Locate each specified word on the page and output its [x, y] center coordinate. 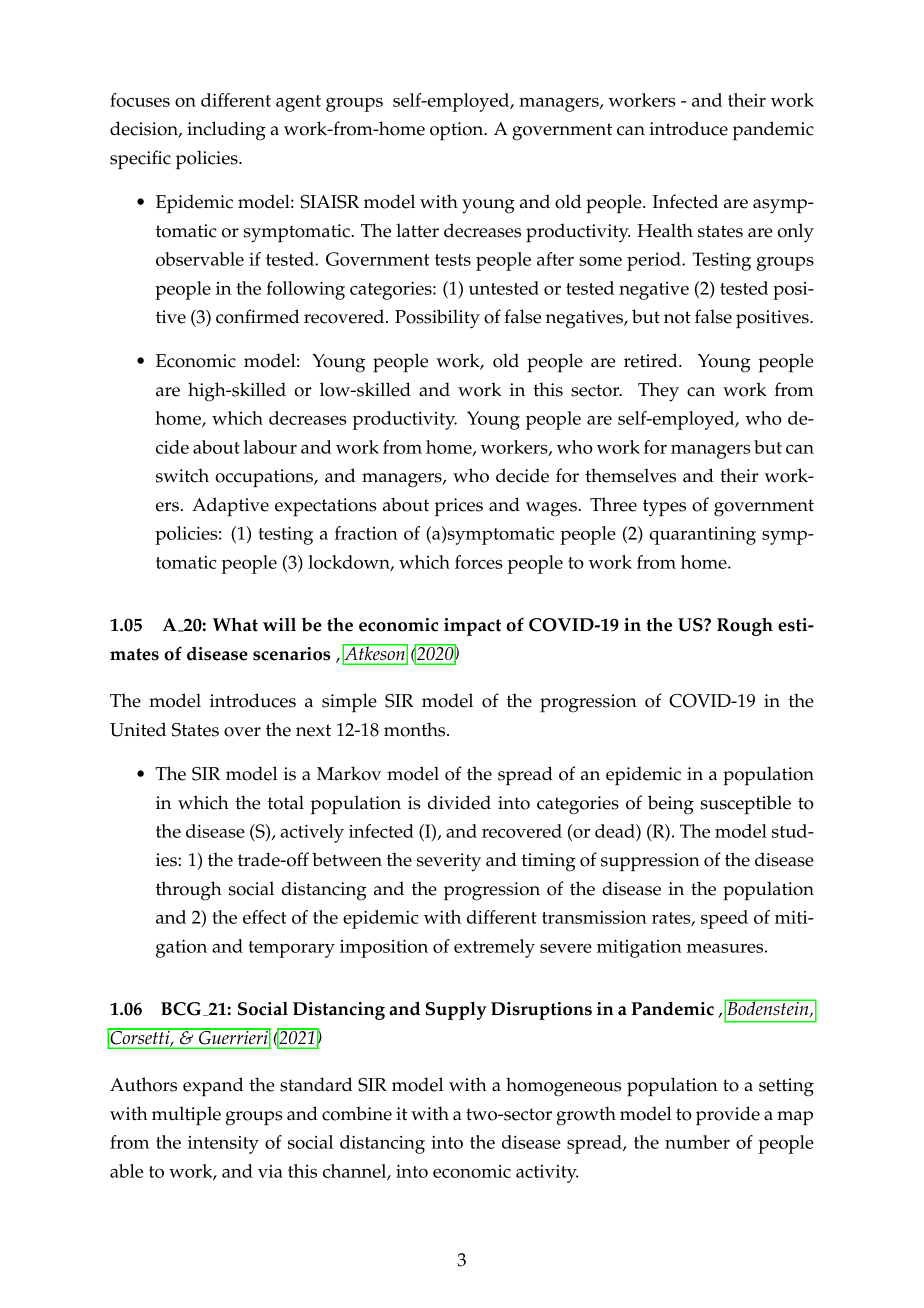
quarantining [702, 536]
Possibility [437, 319]
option [458, 131]
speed [724, 919]
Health [665, 230]
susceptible [745, 805]
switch [182, 475]
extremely [494, 948]
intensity [223, 1145]
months [416, 729]
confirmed [257, 316]
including [226, 131]
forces [479, 562]
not [677, 317]
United [138, 729]
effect [265, 917]
